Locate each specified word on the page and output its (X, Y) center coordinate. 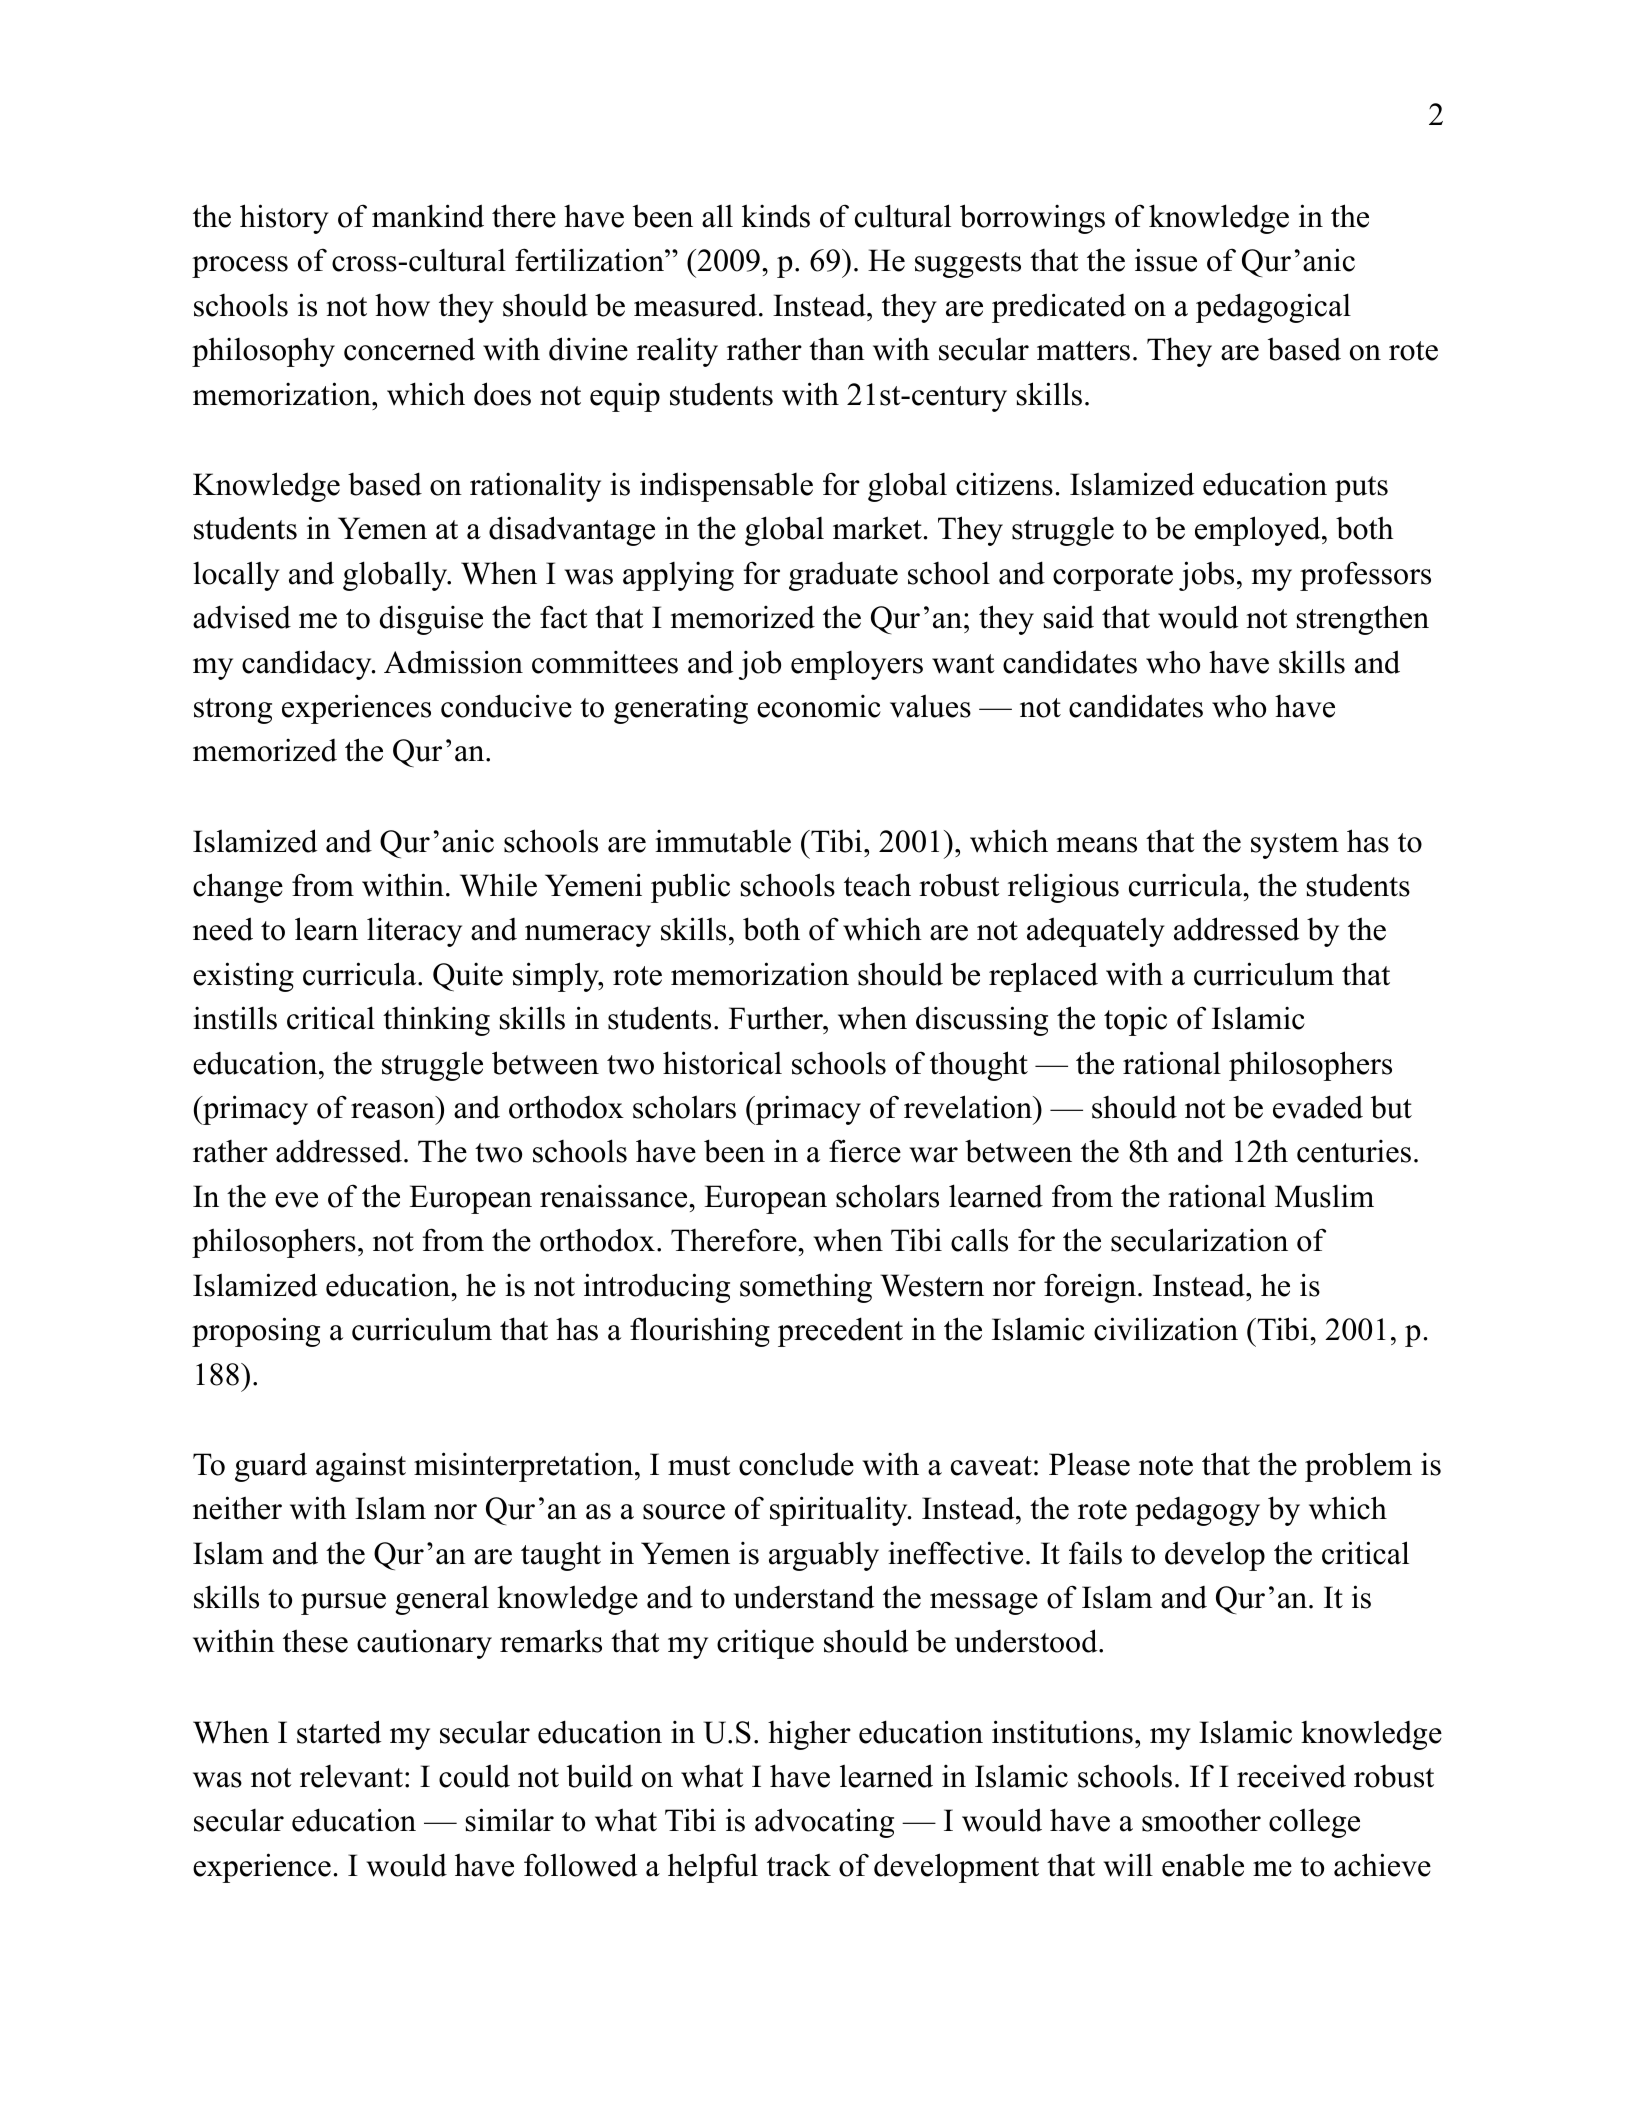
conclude (796, 1464)
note (1166, 1466)
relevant (351, 1776)
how (402, 305)
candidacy (308, 665)
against (361, 1467)
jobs (1206, 576)
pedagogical (1273, 308)
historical (722, 1063)
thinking (436, 1021)
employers (857, 665)
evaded (1318, 1107)
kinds (776, 216)
